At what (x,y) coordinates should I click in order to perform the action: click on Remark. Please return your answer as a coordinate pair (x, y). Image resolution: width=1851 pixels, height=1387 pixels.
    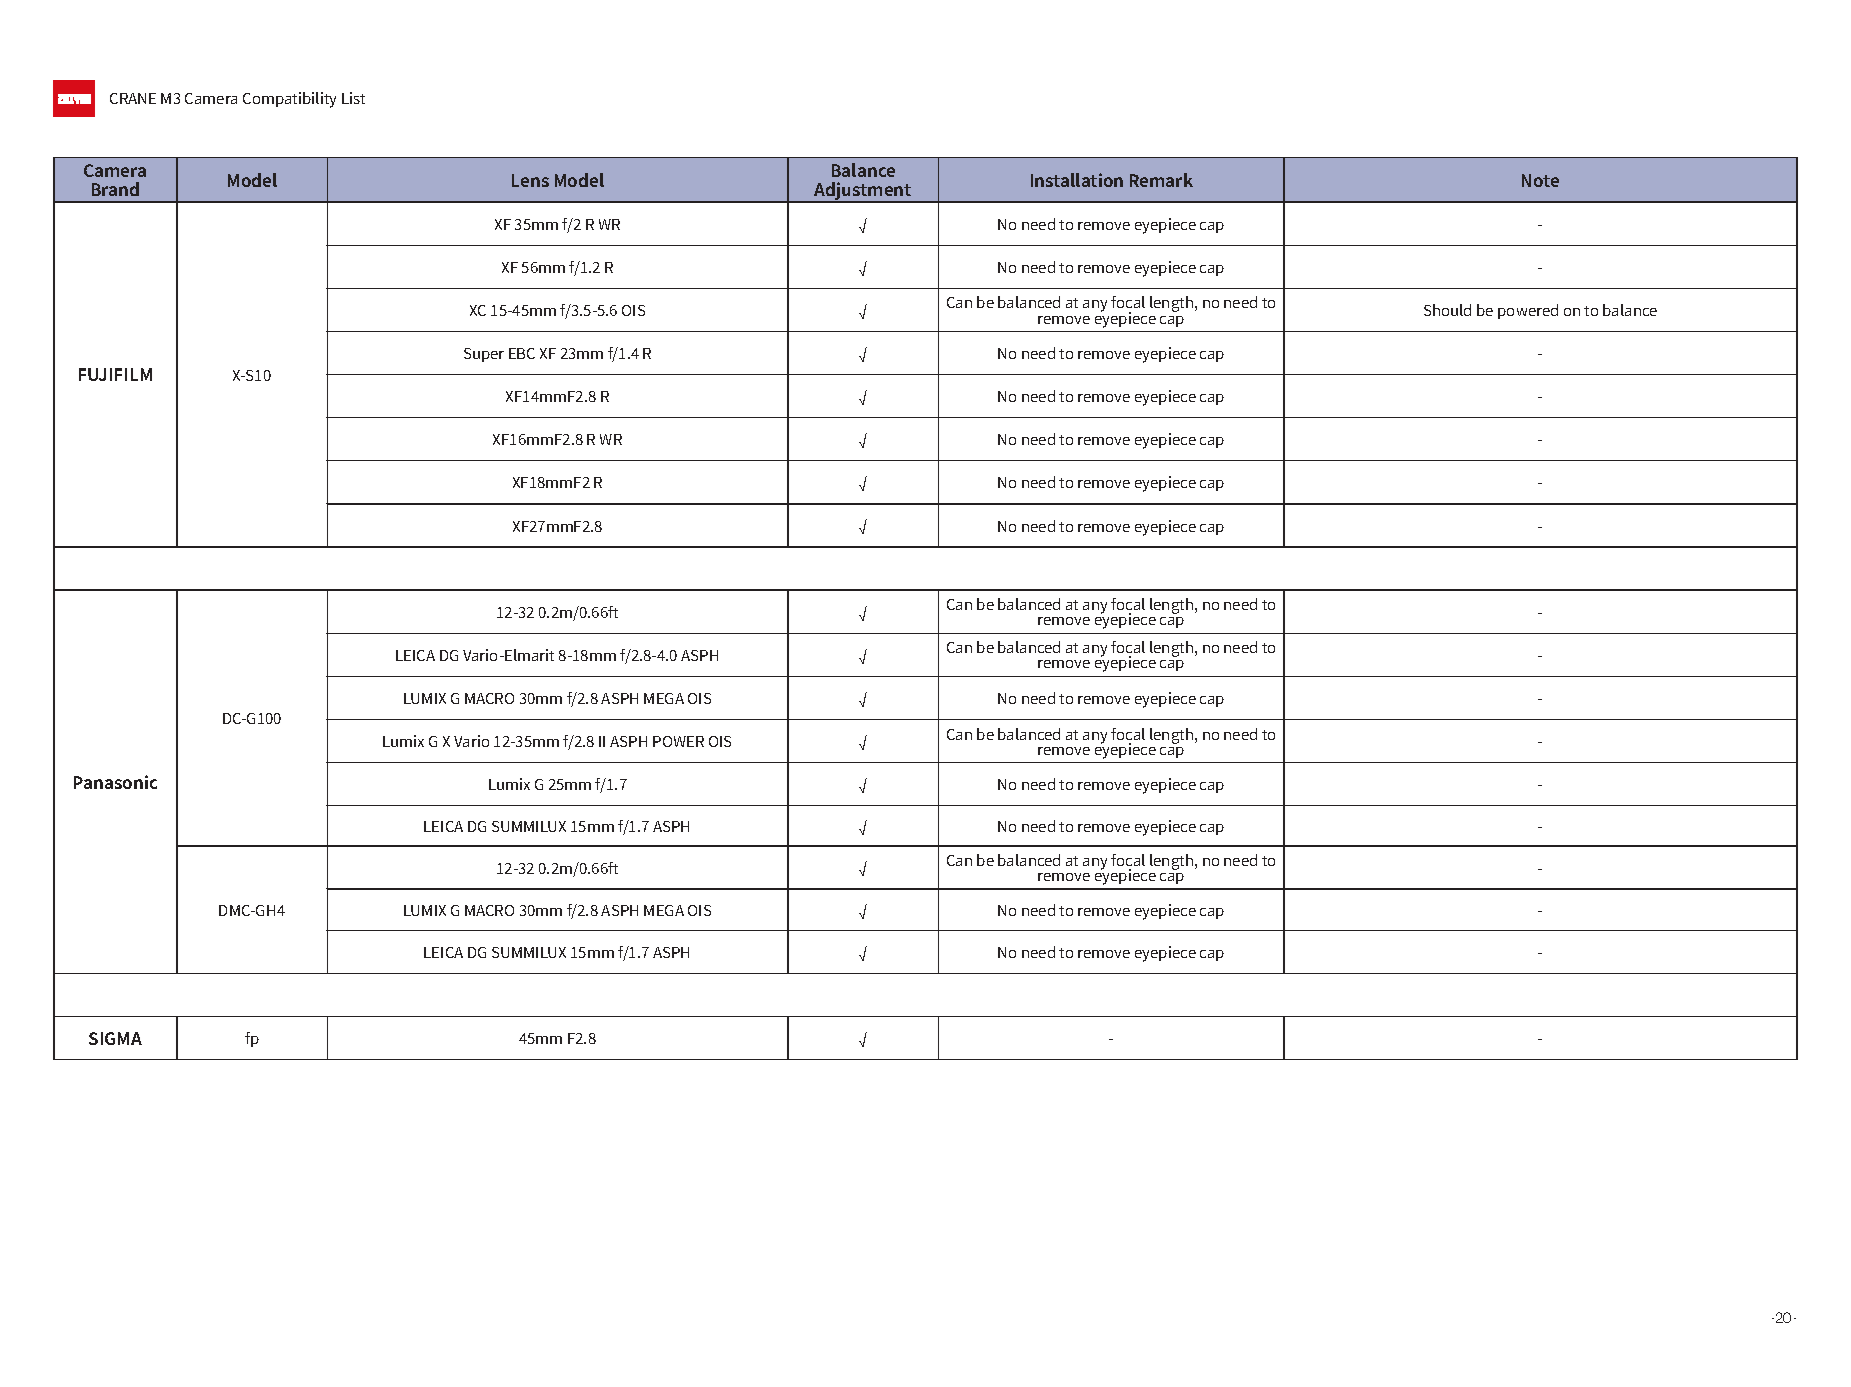
    Looking at the image, I should click on (1161, 180).
